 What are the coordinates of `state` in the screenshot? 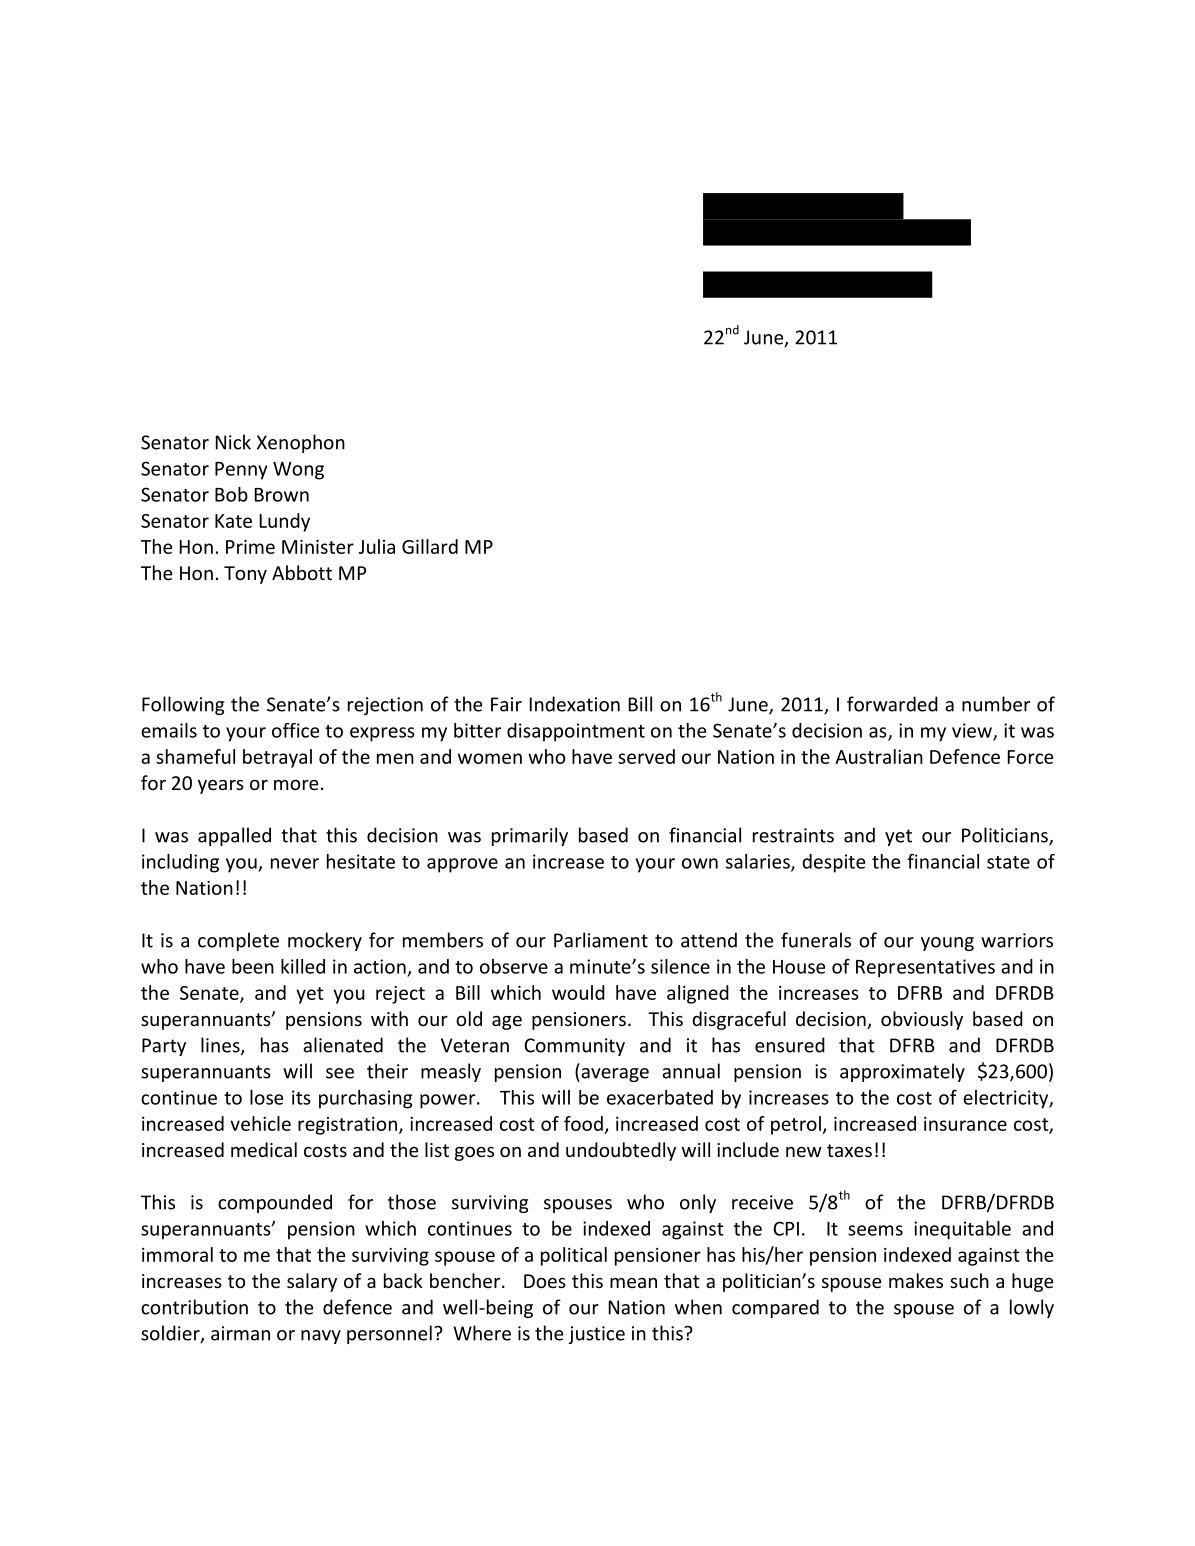 It's located at (1008, 862).
